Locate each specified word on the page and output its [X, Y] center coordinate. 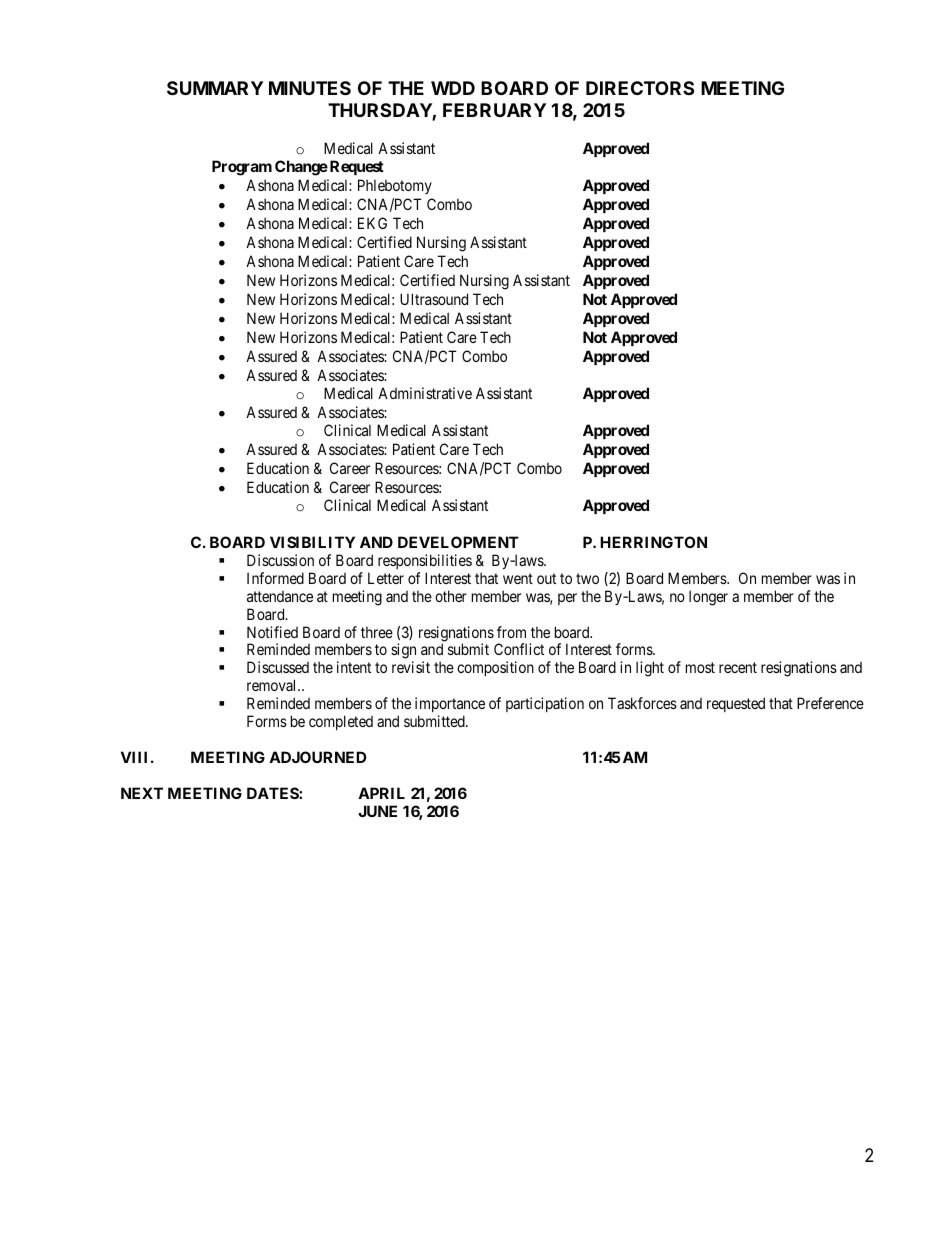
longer [708, 598]
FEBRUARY [494, 110]
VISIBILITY [312, 542]
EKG [372, 223]
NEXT [142, 793]
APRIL [381, 793]
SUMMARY [215, 88]
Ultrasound [434, 299]
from [511, 632]
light [650, 669]
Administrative [425, 393]
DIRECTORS [640, 88]
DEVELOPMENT [458, 542]
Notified [272, 632]
